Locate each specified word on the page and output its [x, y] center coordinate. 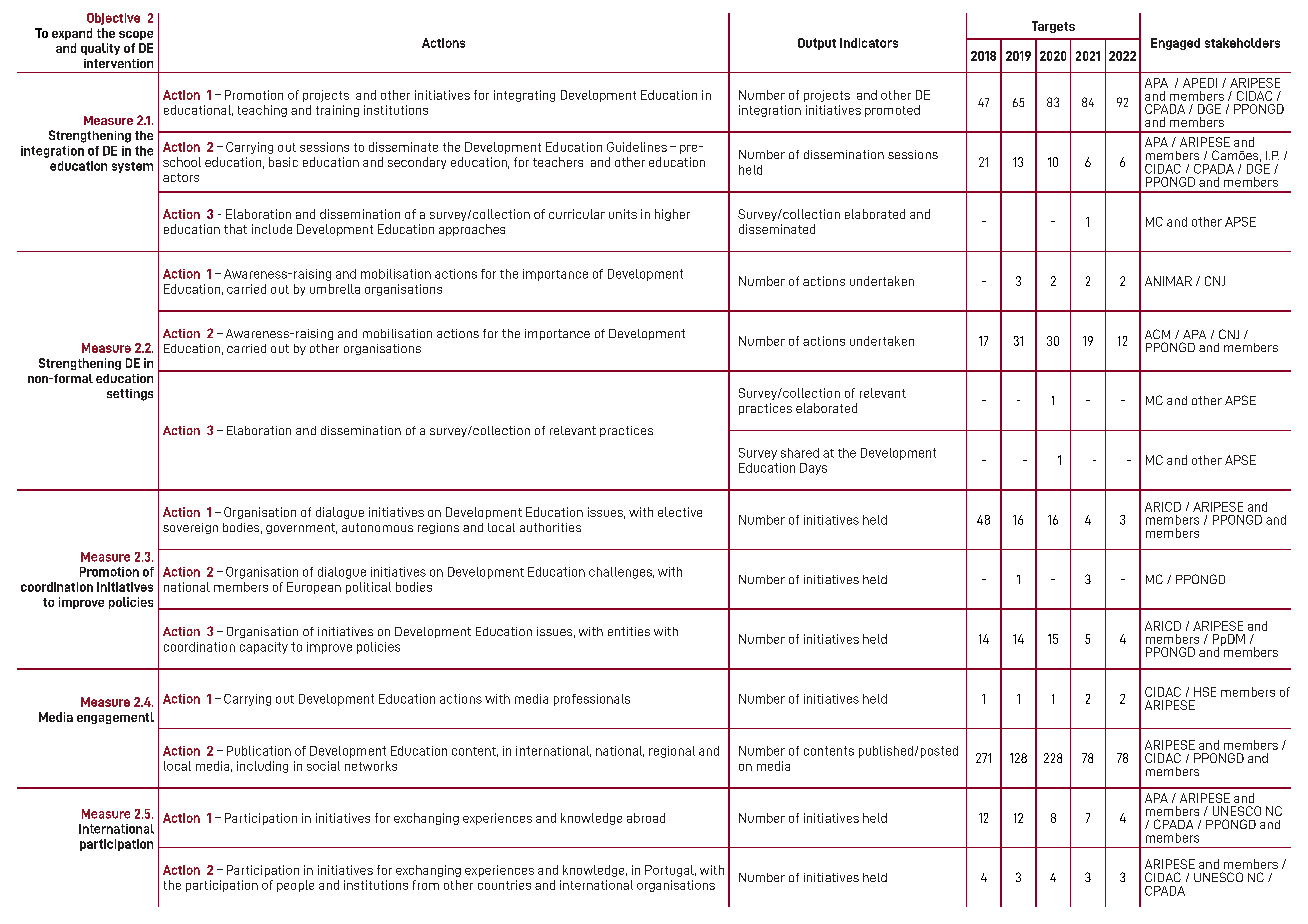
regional [672, 752]
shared [800, 453]
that [235, 229]
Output [817, 44]
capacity [264, 648]
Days [813, 469]
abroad [646, 818]
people [295, 886]
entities [629, 631]
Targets [1053, 27]
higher [672, 215]
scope [136, 35]
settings [130, 395]
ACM [1157, 334]
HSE [1205, 692]
